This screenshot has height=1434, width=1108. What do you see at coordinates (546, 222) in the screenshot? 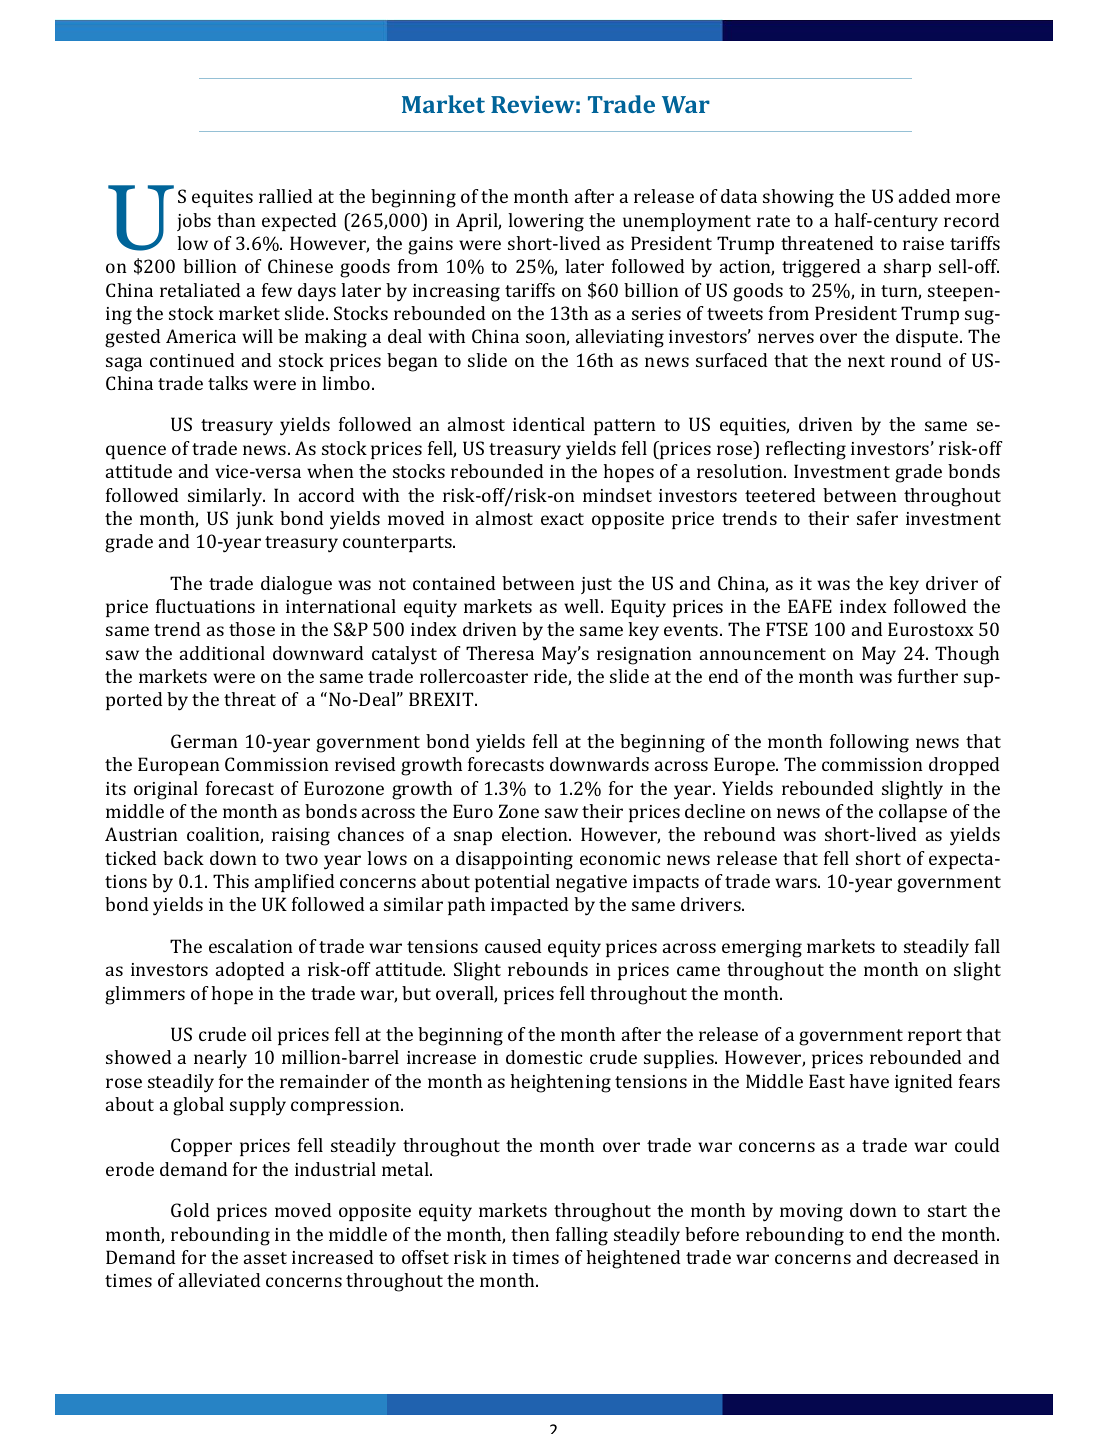
I see `lowering` at bounding box center [546, 222].
